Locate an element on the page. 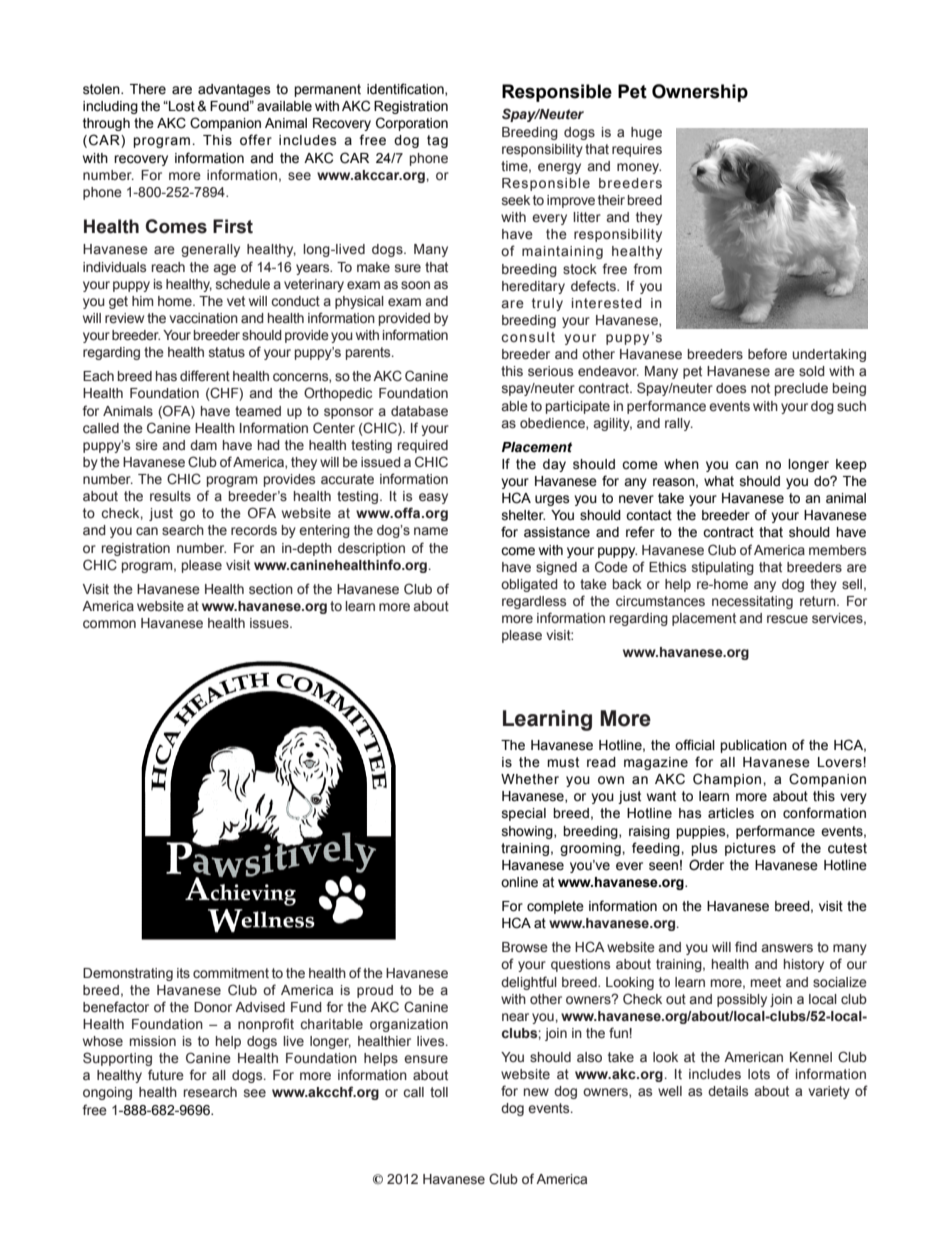  toll is located at coordinates (439, 1092).
